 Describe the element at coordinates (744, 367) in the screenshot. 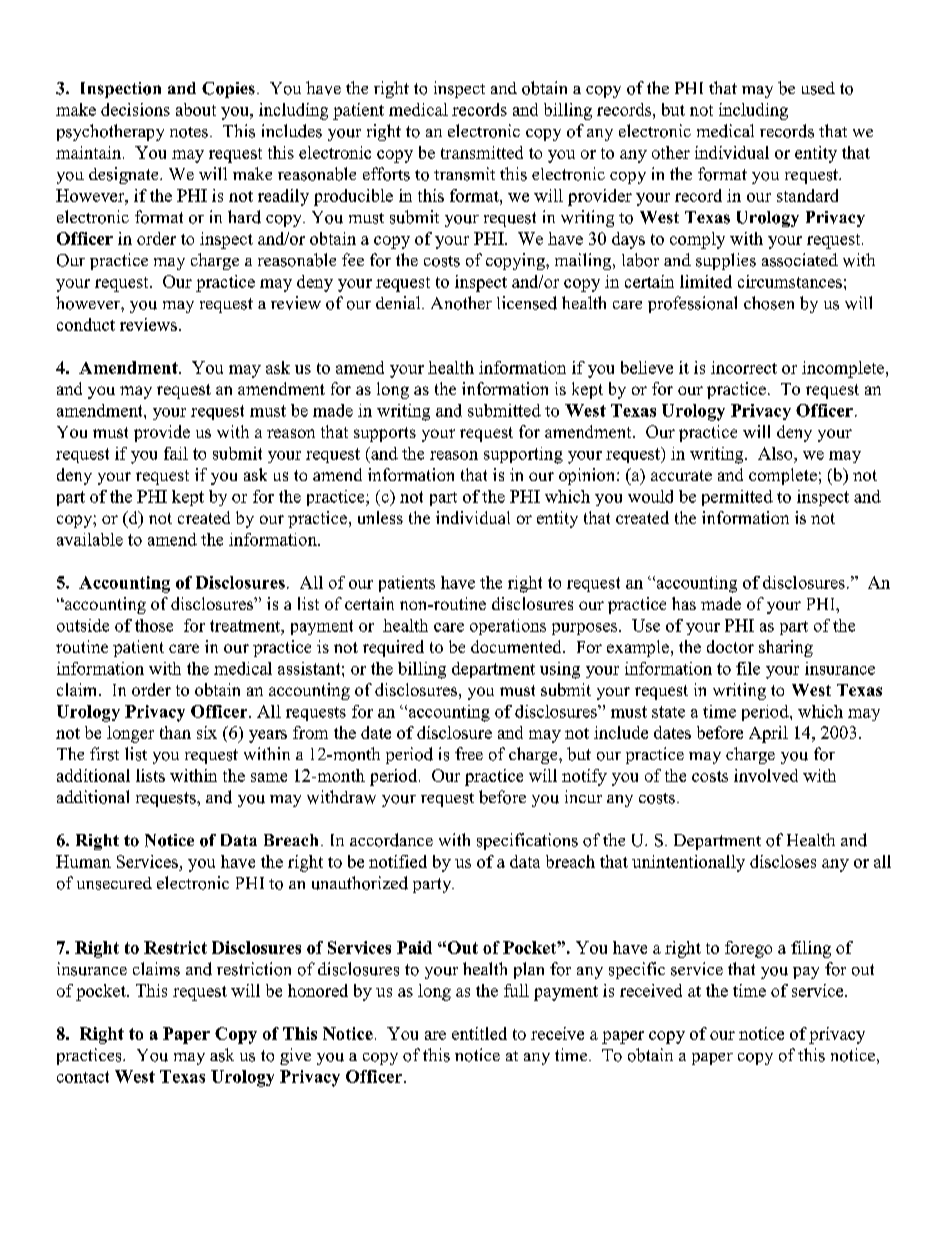

I see `incorrect` at that location.
